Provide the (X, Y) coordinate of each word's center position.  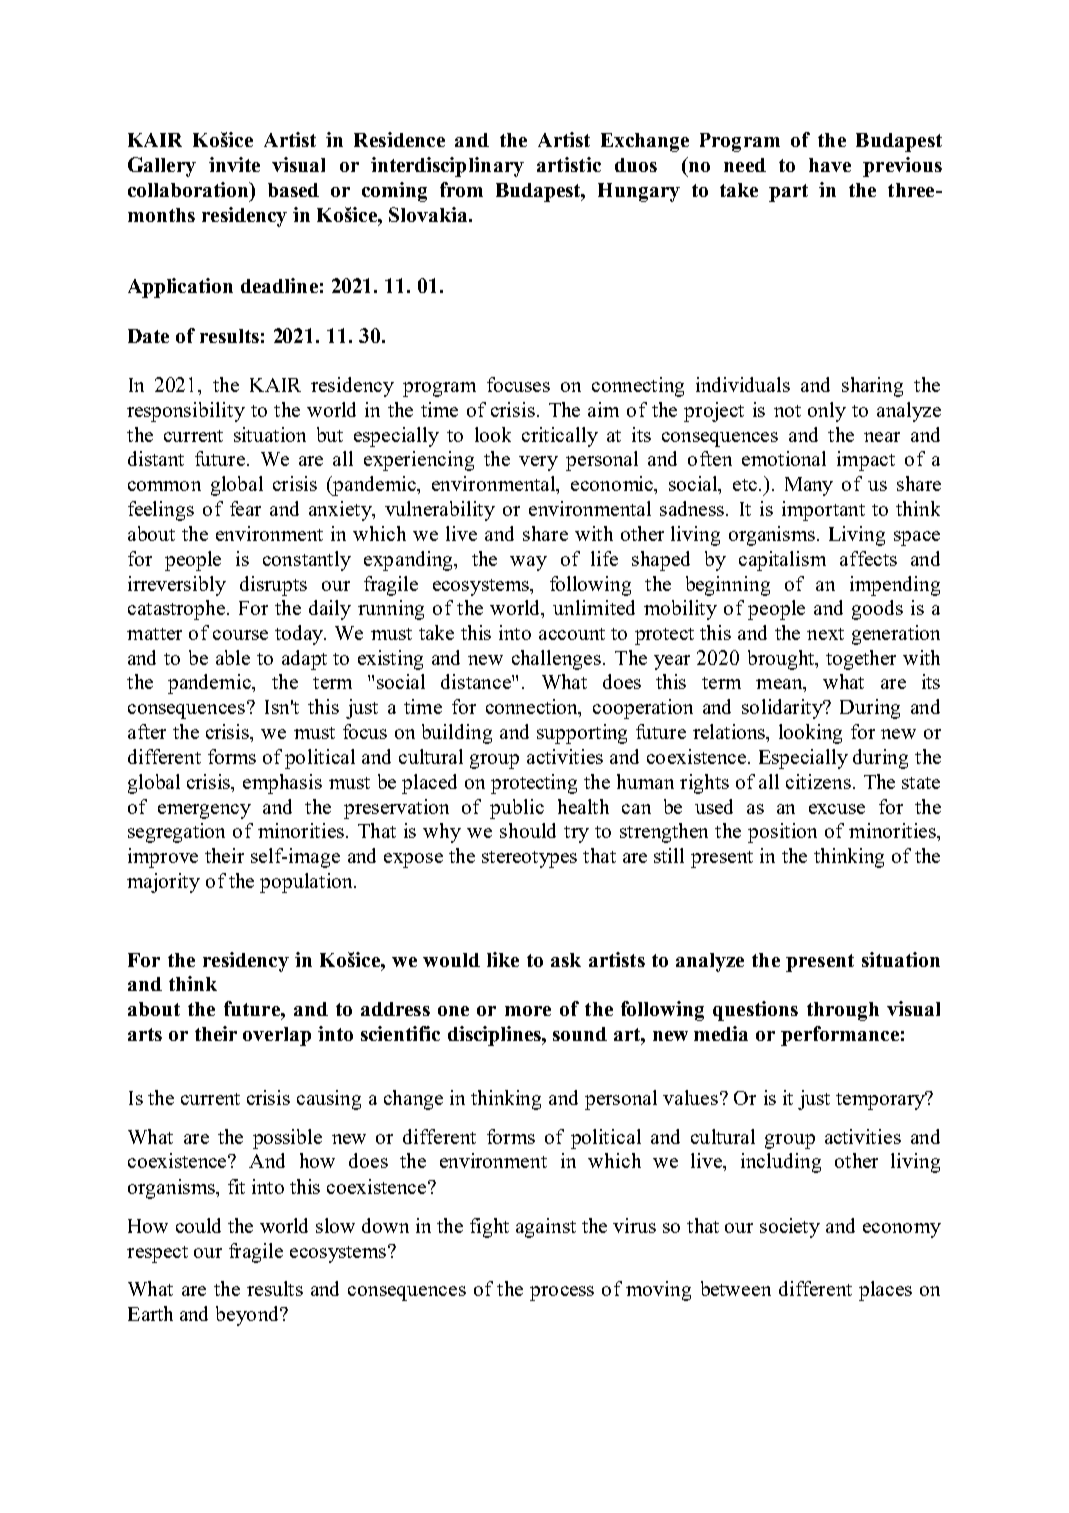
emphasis (282, 784)
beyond (248, 1316)
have (830, 165)
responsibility (186, 412)
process (562, 1293)
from (461, 189)
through (843, 1011)
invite (234, 164)
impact (866, 461)
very (538, 463)
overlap (277, 1036)
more (528, 1011)
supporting (582, 734)
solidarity (784, 709)
